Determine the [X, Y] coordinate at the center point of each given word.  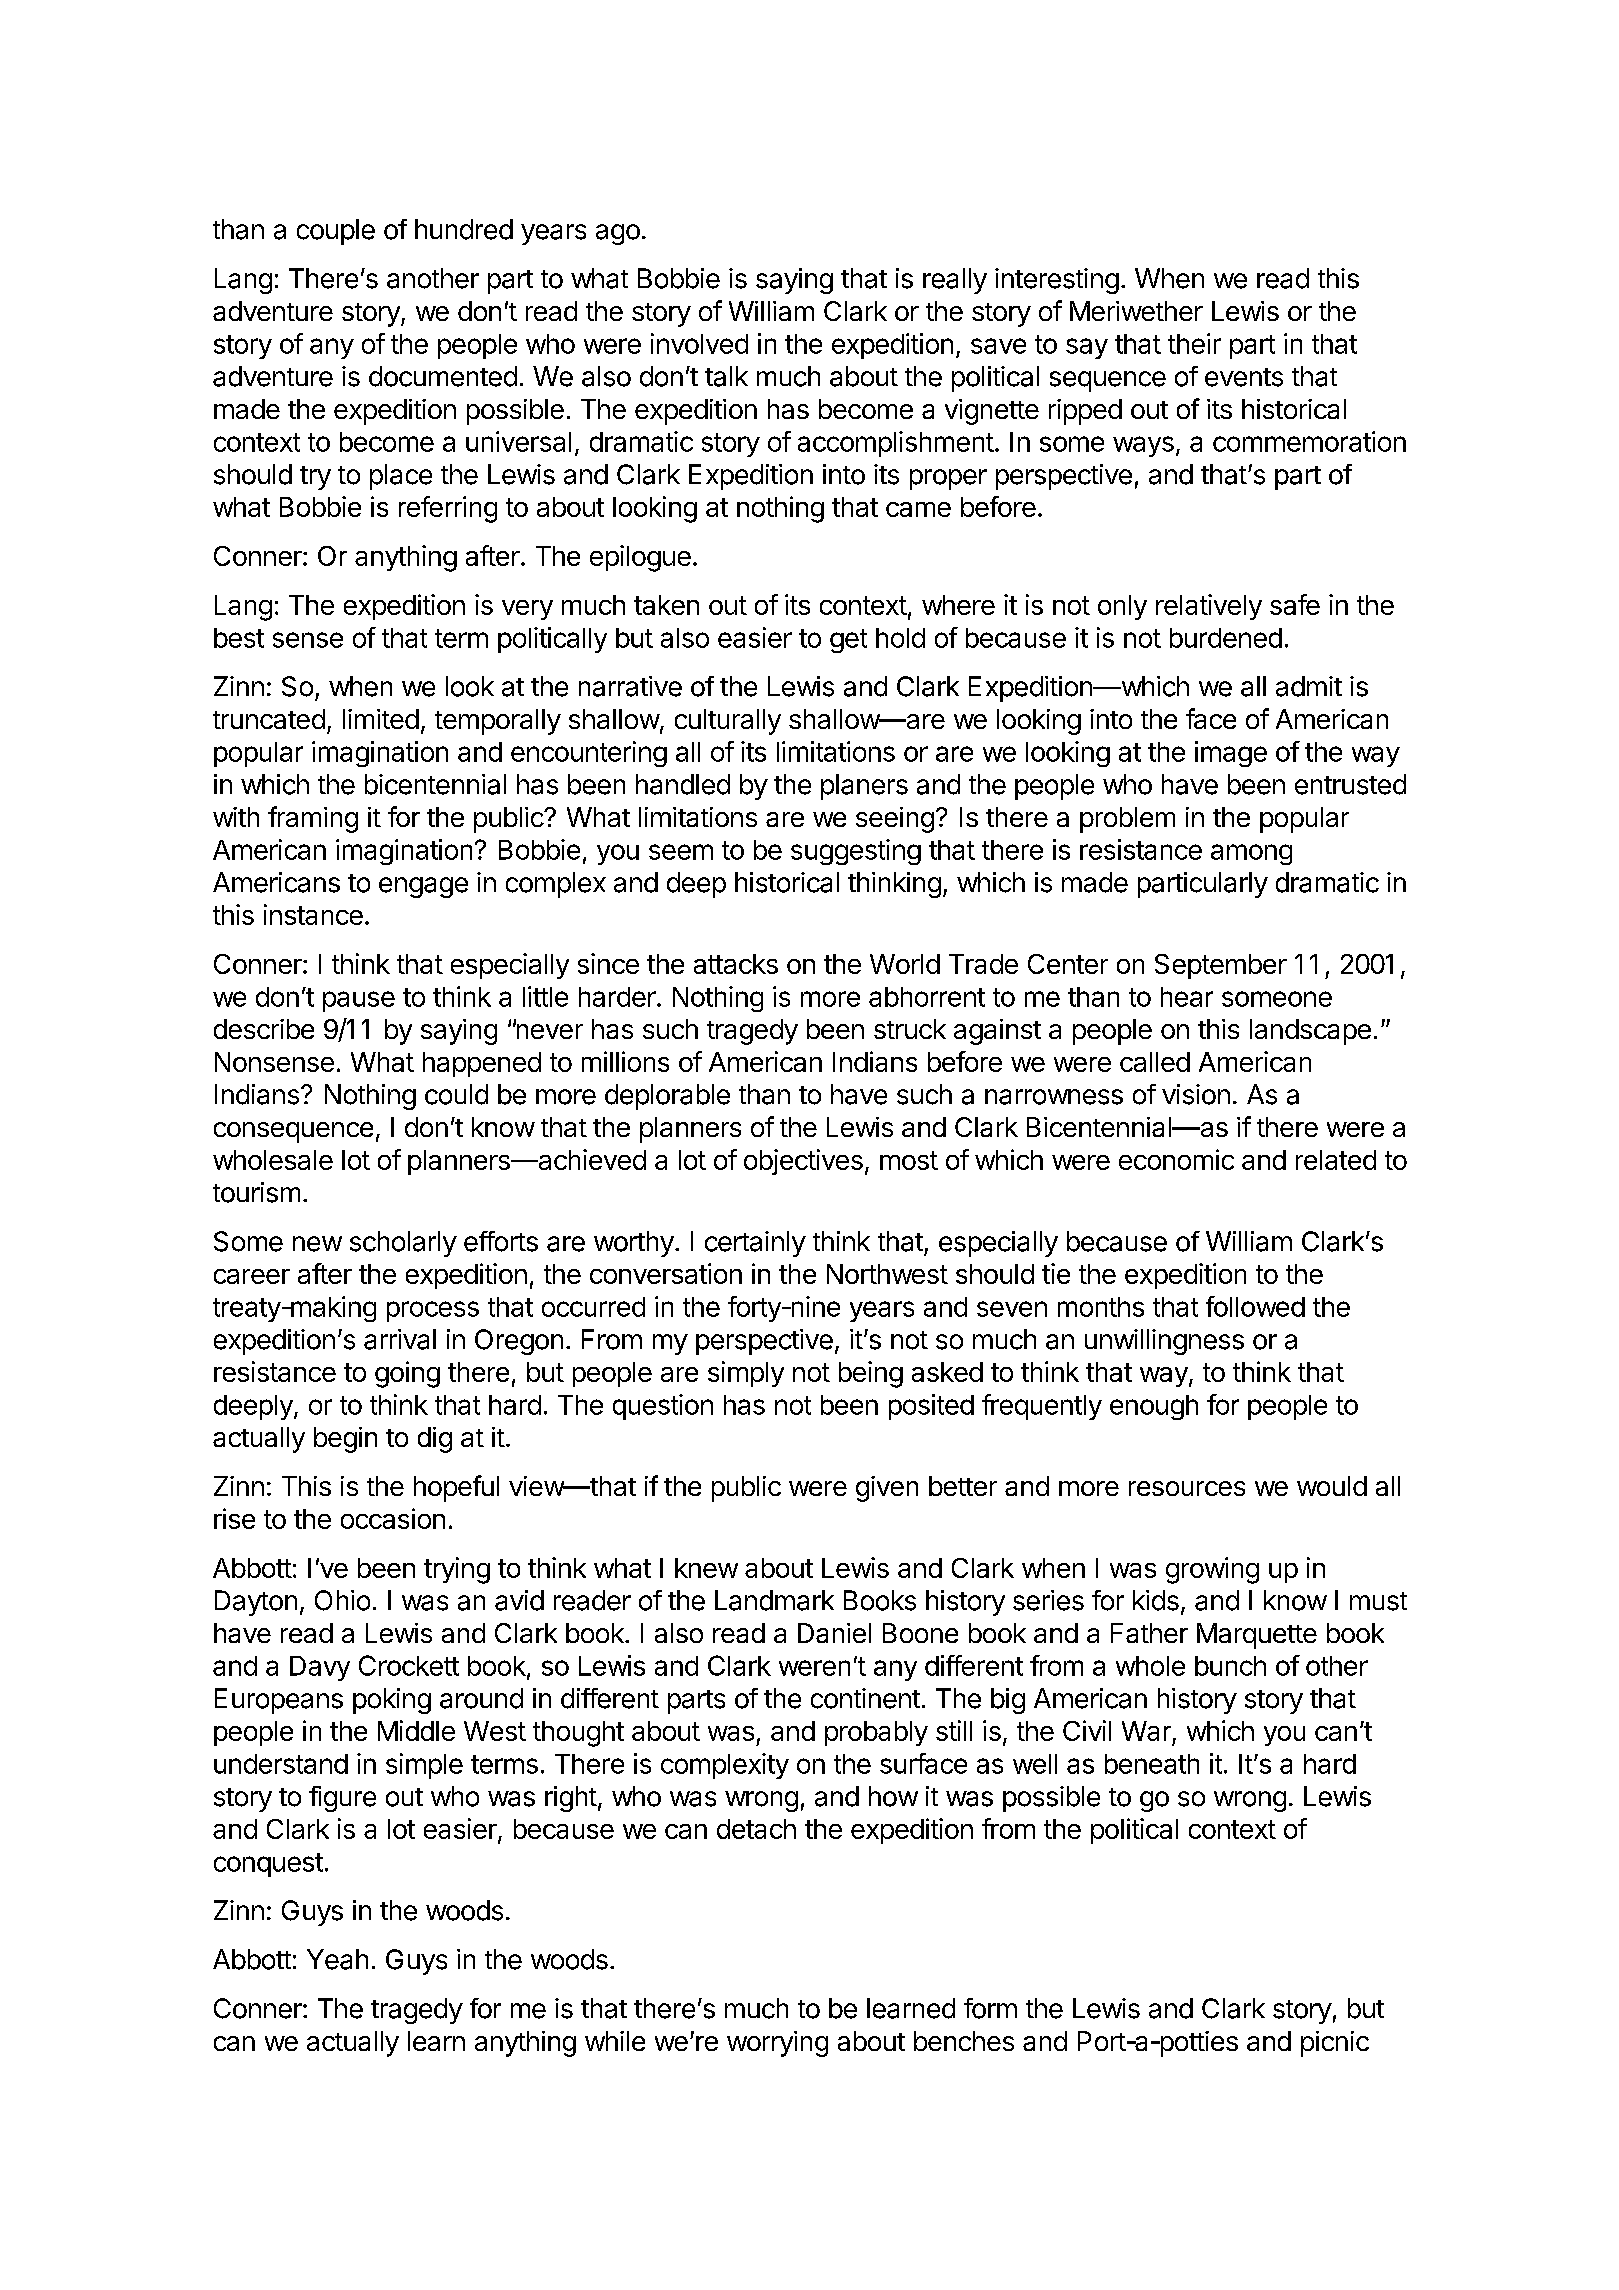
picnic [1335, 2044]
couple [336, 232]
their [1194, 343]
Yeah [337, 1959]
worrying [777, 2044]
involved [699, 343]
